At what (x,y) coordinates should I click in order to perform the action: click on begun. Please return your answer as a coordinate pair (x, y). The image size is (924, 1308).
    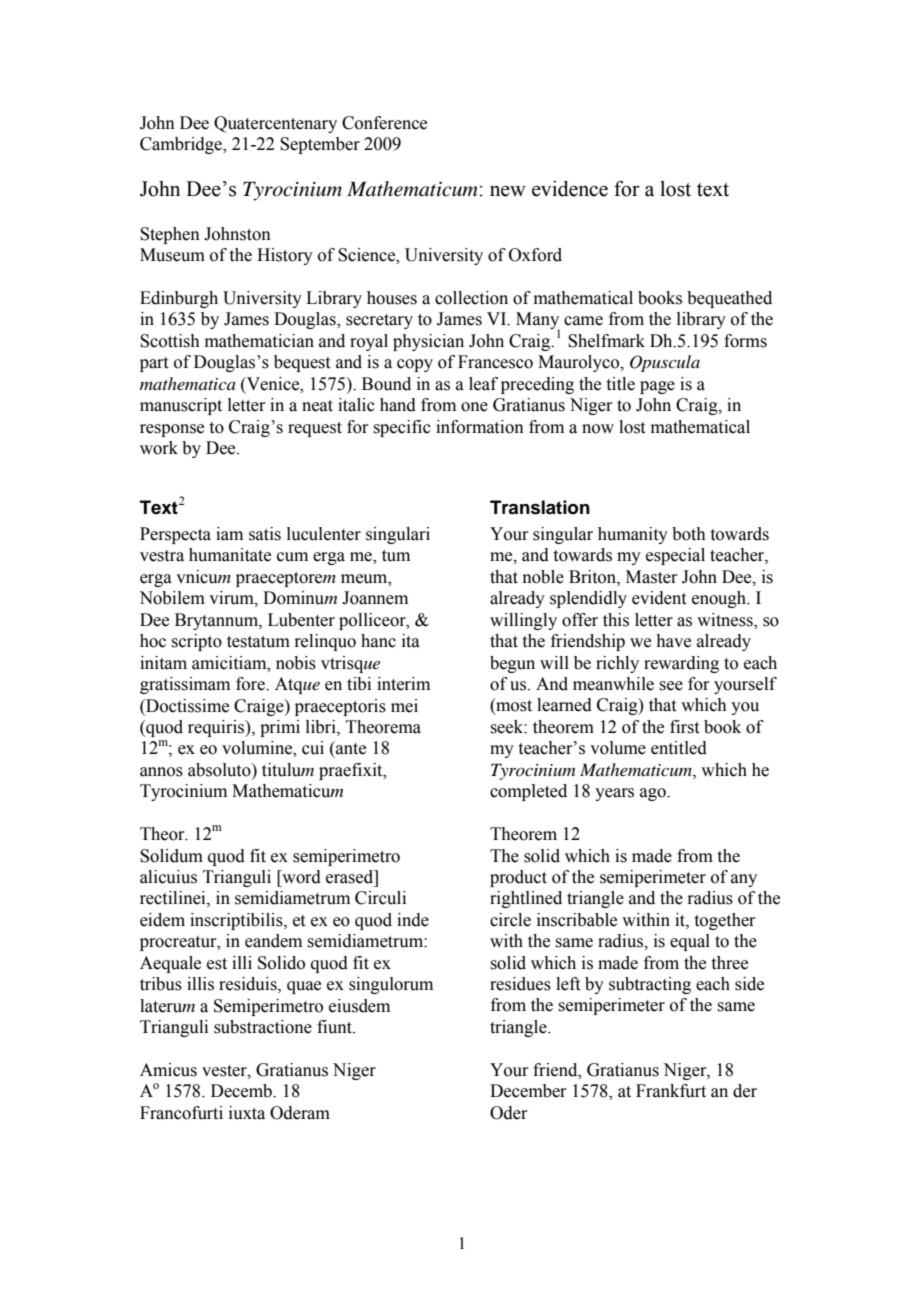
    Looking at the image, I should click on (512, 664).
